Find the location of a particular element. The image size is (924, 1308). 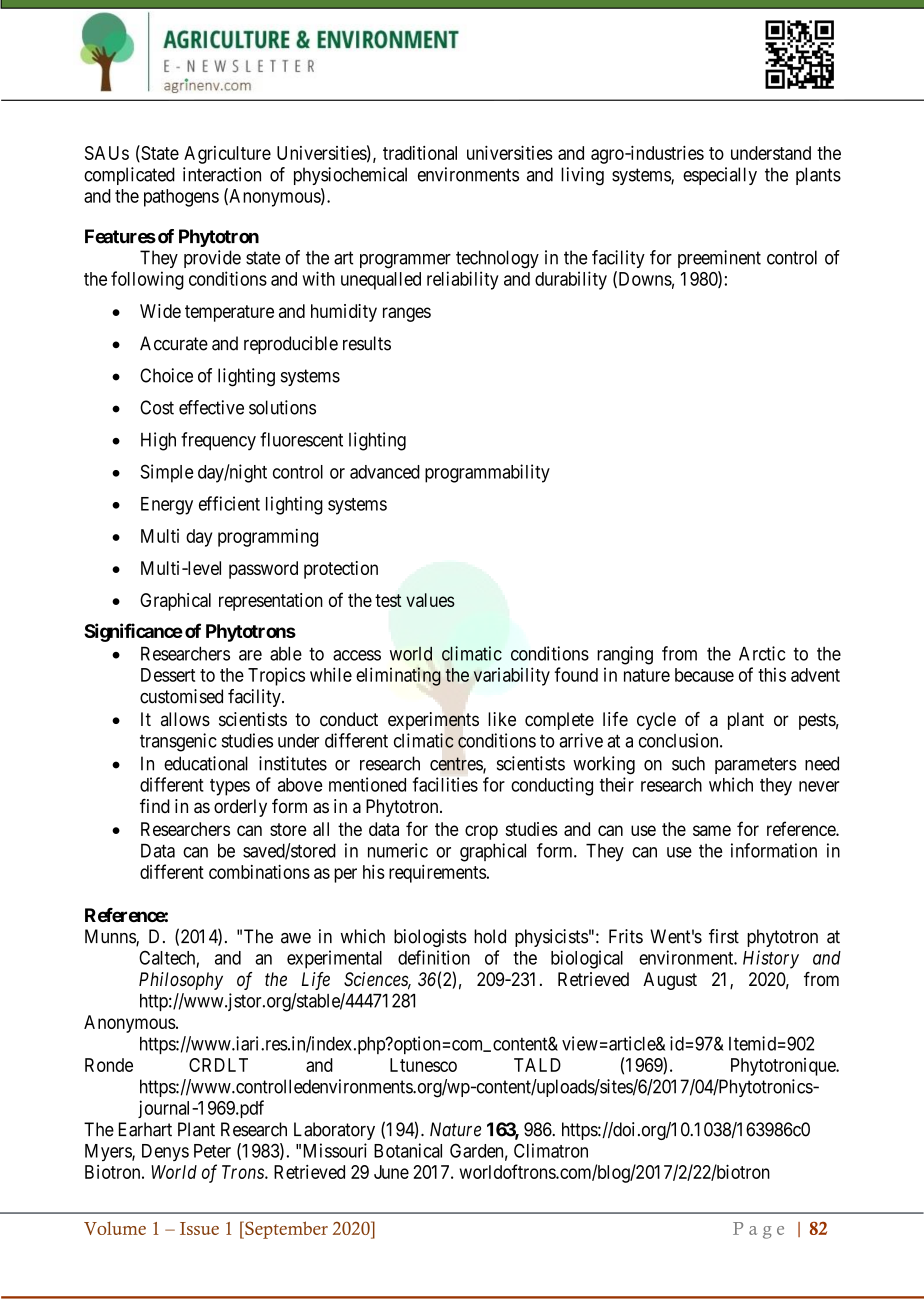

variability is located at coordinates (512, 676).
